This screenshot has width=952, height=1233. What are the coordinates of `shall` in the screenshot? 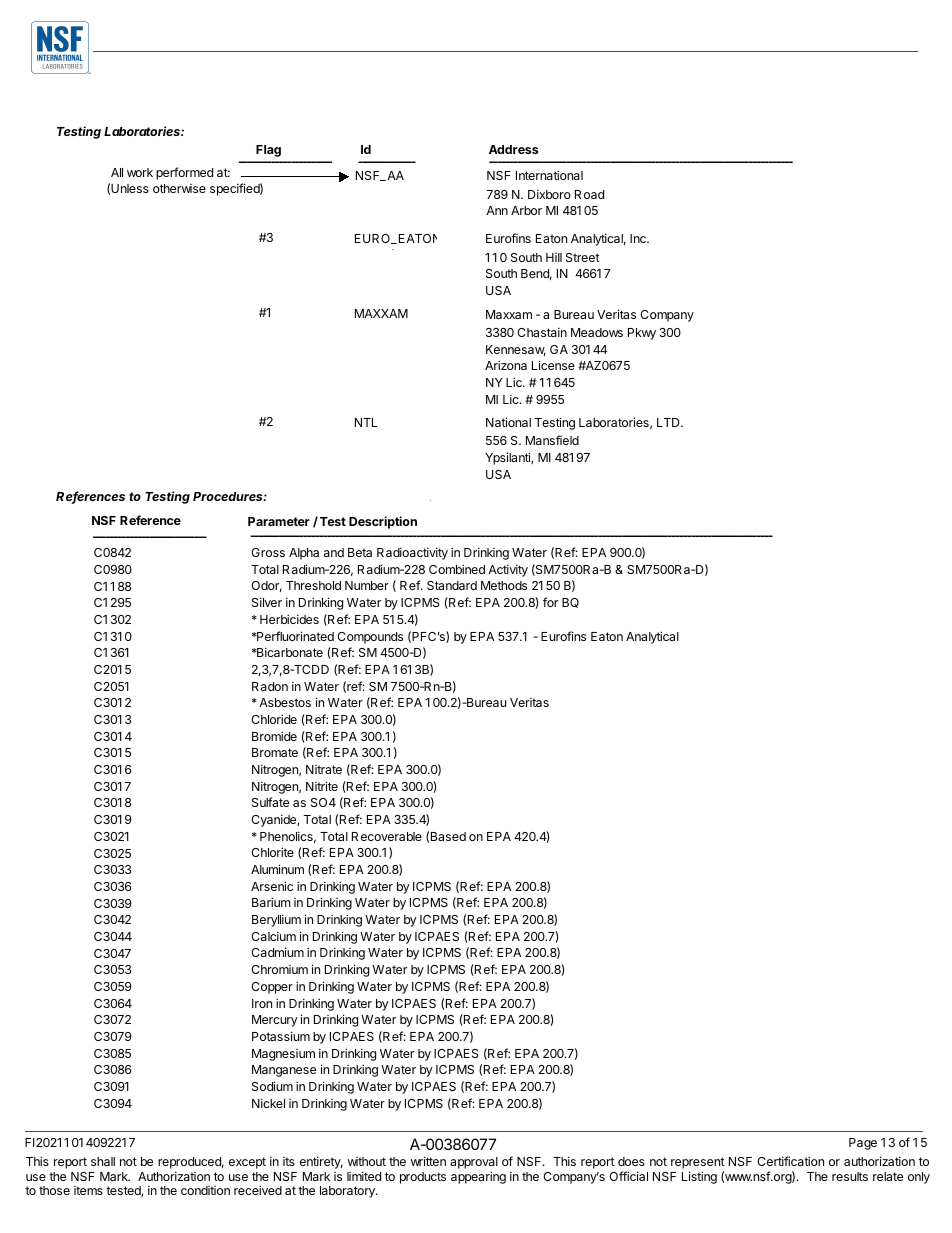 It's located at (103, 1161).
